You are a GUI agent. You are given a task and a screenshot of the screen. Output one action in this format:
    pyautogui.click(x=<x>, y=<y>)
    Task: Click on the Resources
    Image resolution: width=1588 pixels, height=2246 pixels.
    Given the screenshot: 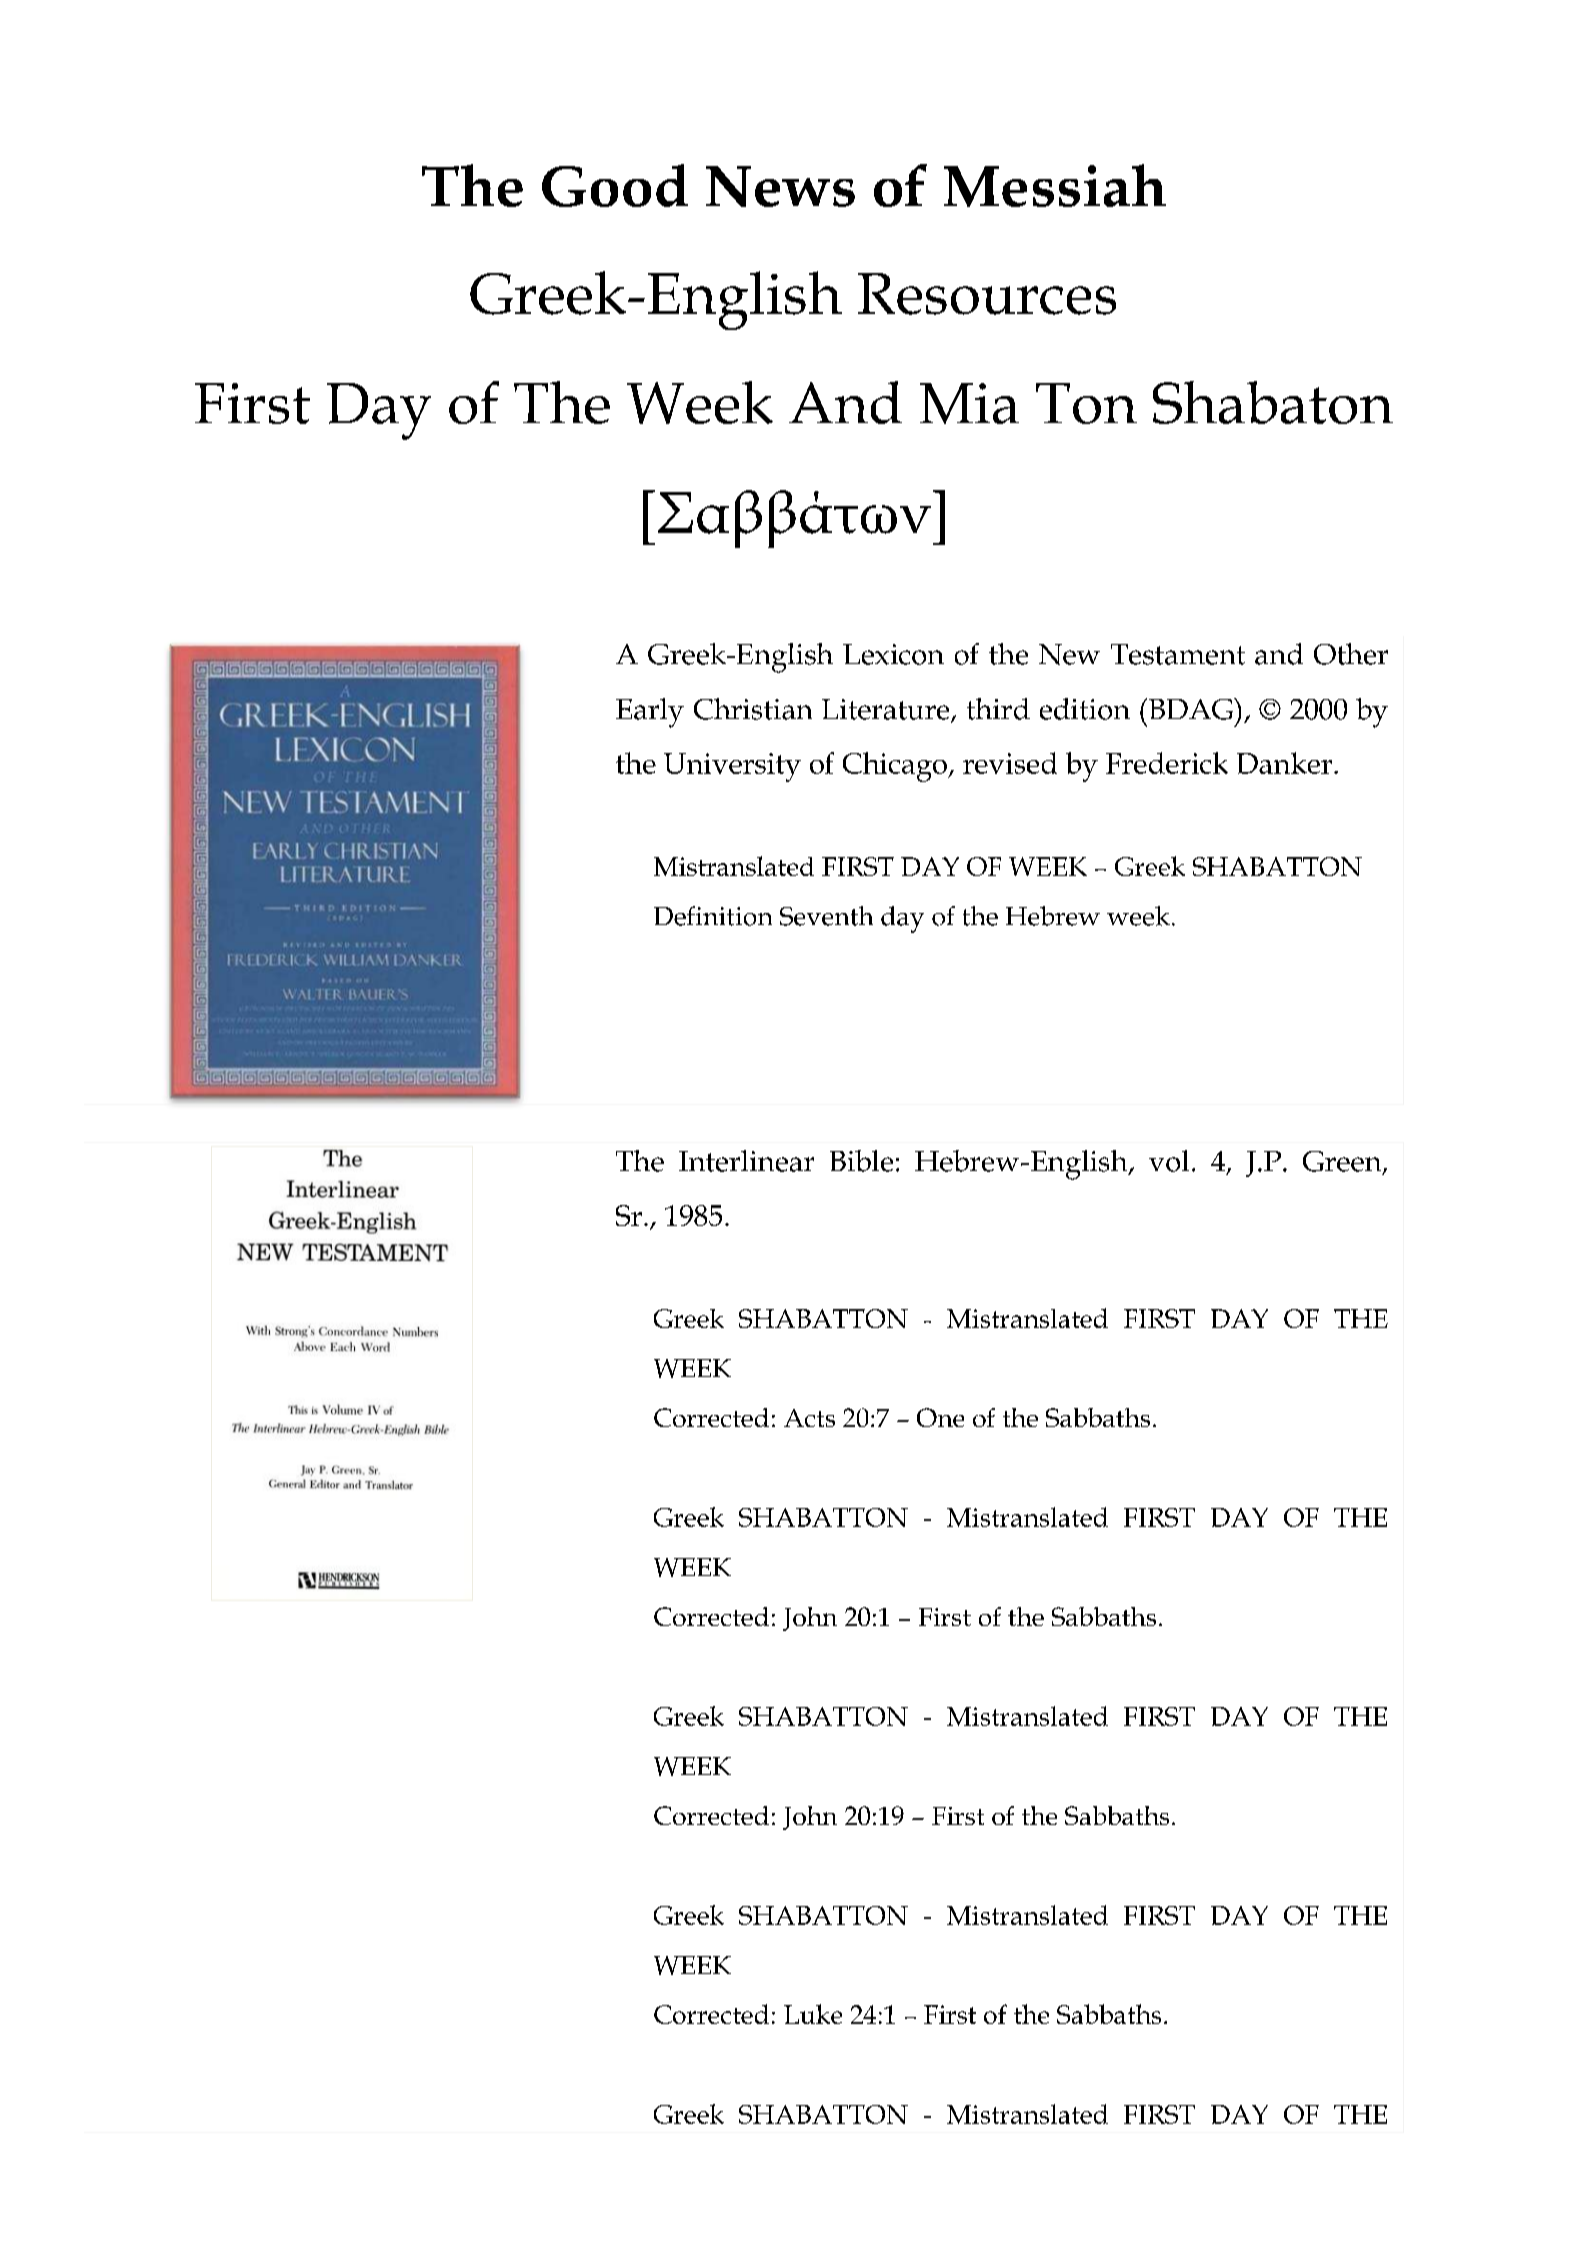 What is the action you would take?
    pyautogui.click(x=987, y=294)
